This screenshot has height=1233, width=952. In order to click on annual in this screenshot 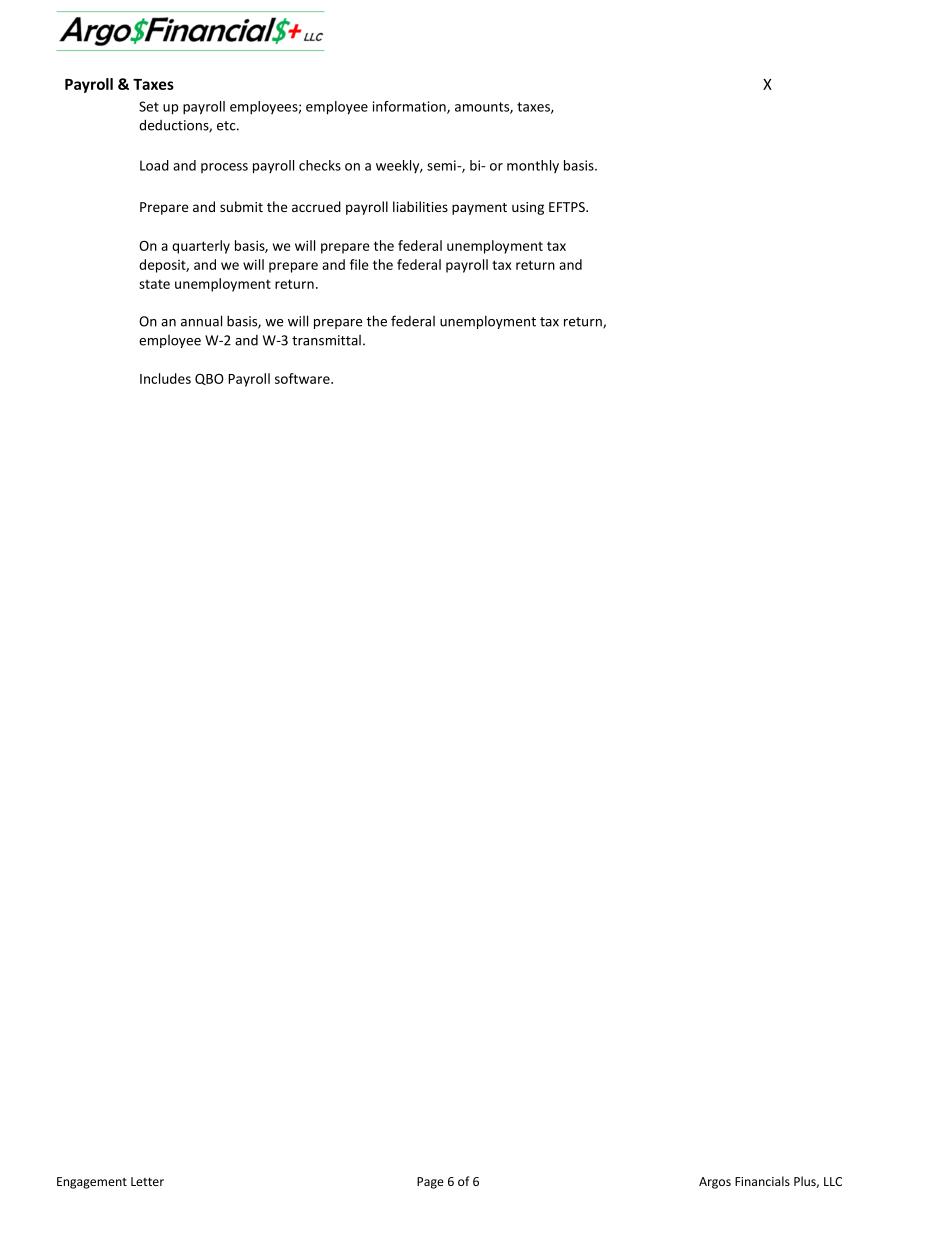, I will do `click(201, 321)`.
